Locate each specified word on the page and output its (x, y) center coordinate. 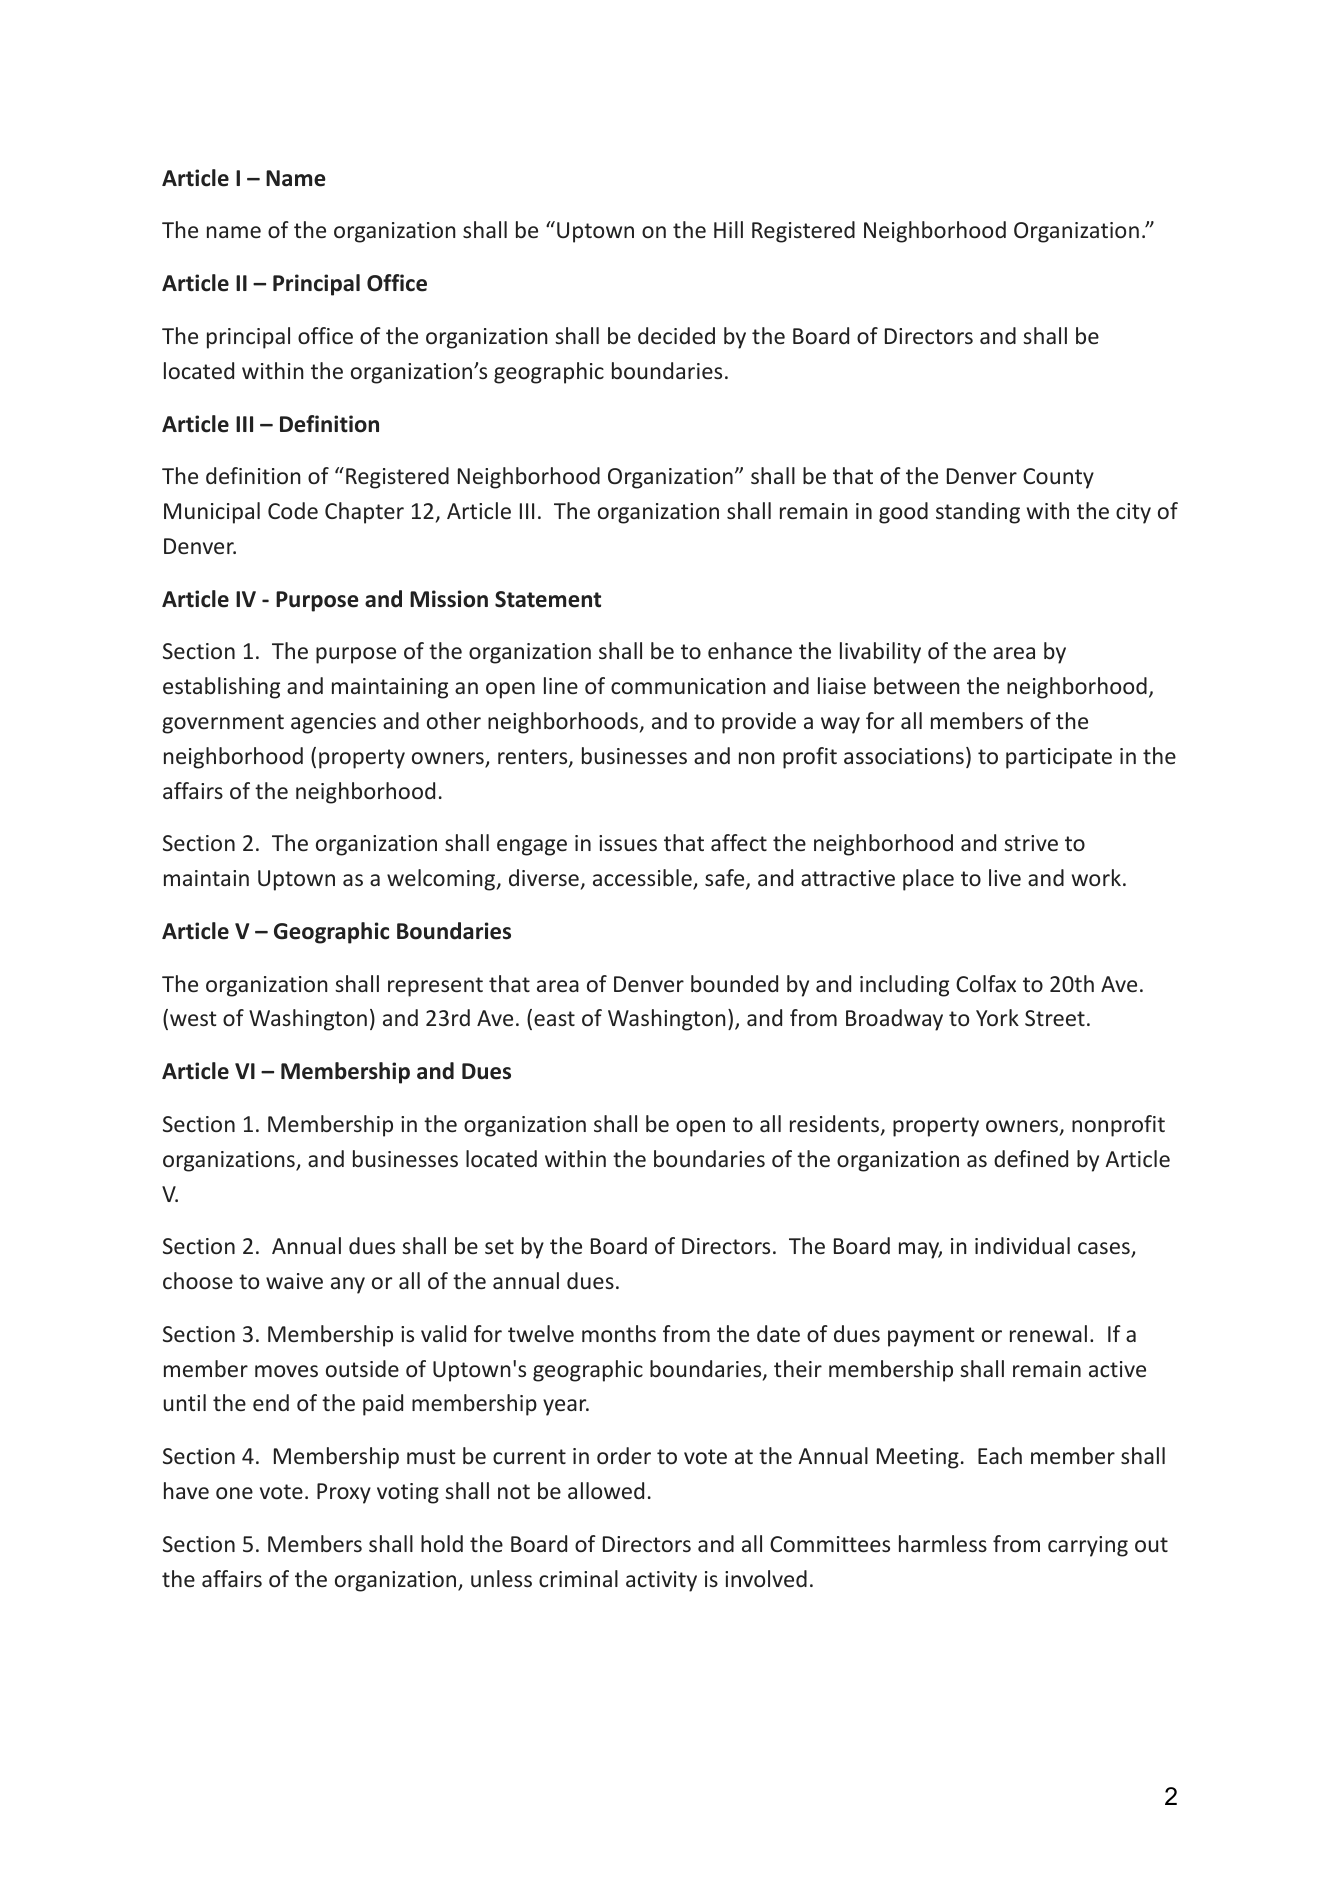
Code (293, 510)
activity (661, 1581)
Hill (728, 229)
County (1058, 478)
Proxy (344, 1493)
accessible (643, 879)
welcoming (442, 880)
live (1005, 877)
